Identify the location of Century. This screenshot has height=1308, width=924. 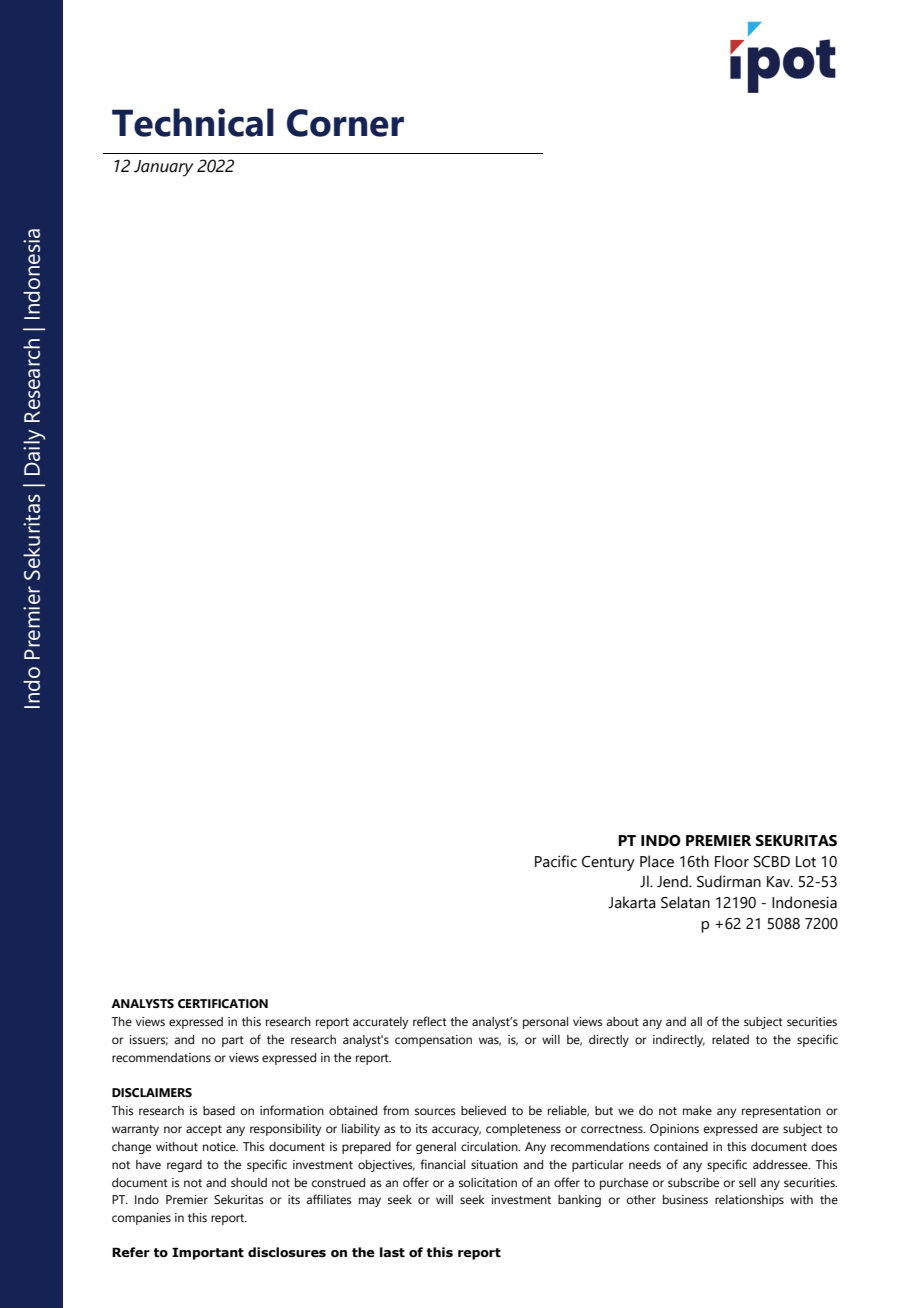
(608, 863).
